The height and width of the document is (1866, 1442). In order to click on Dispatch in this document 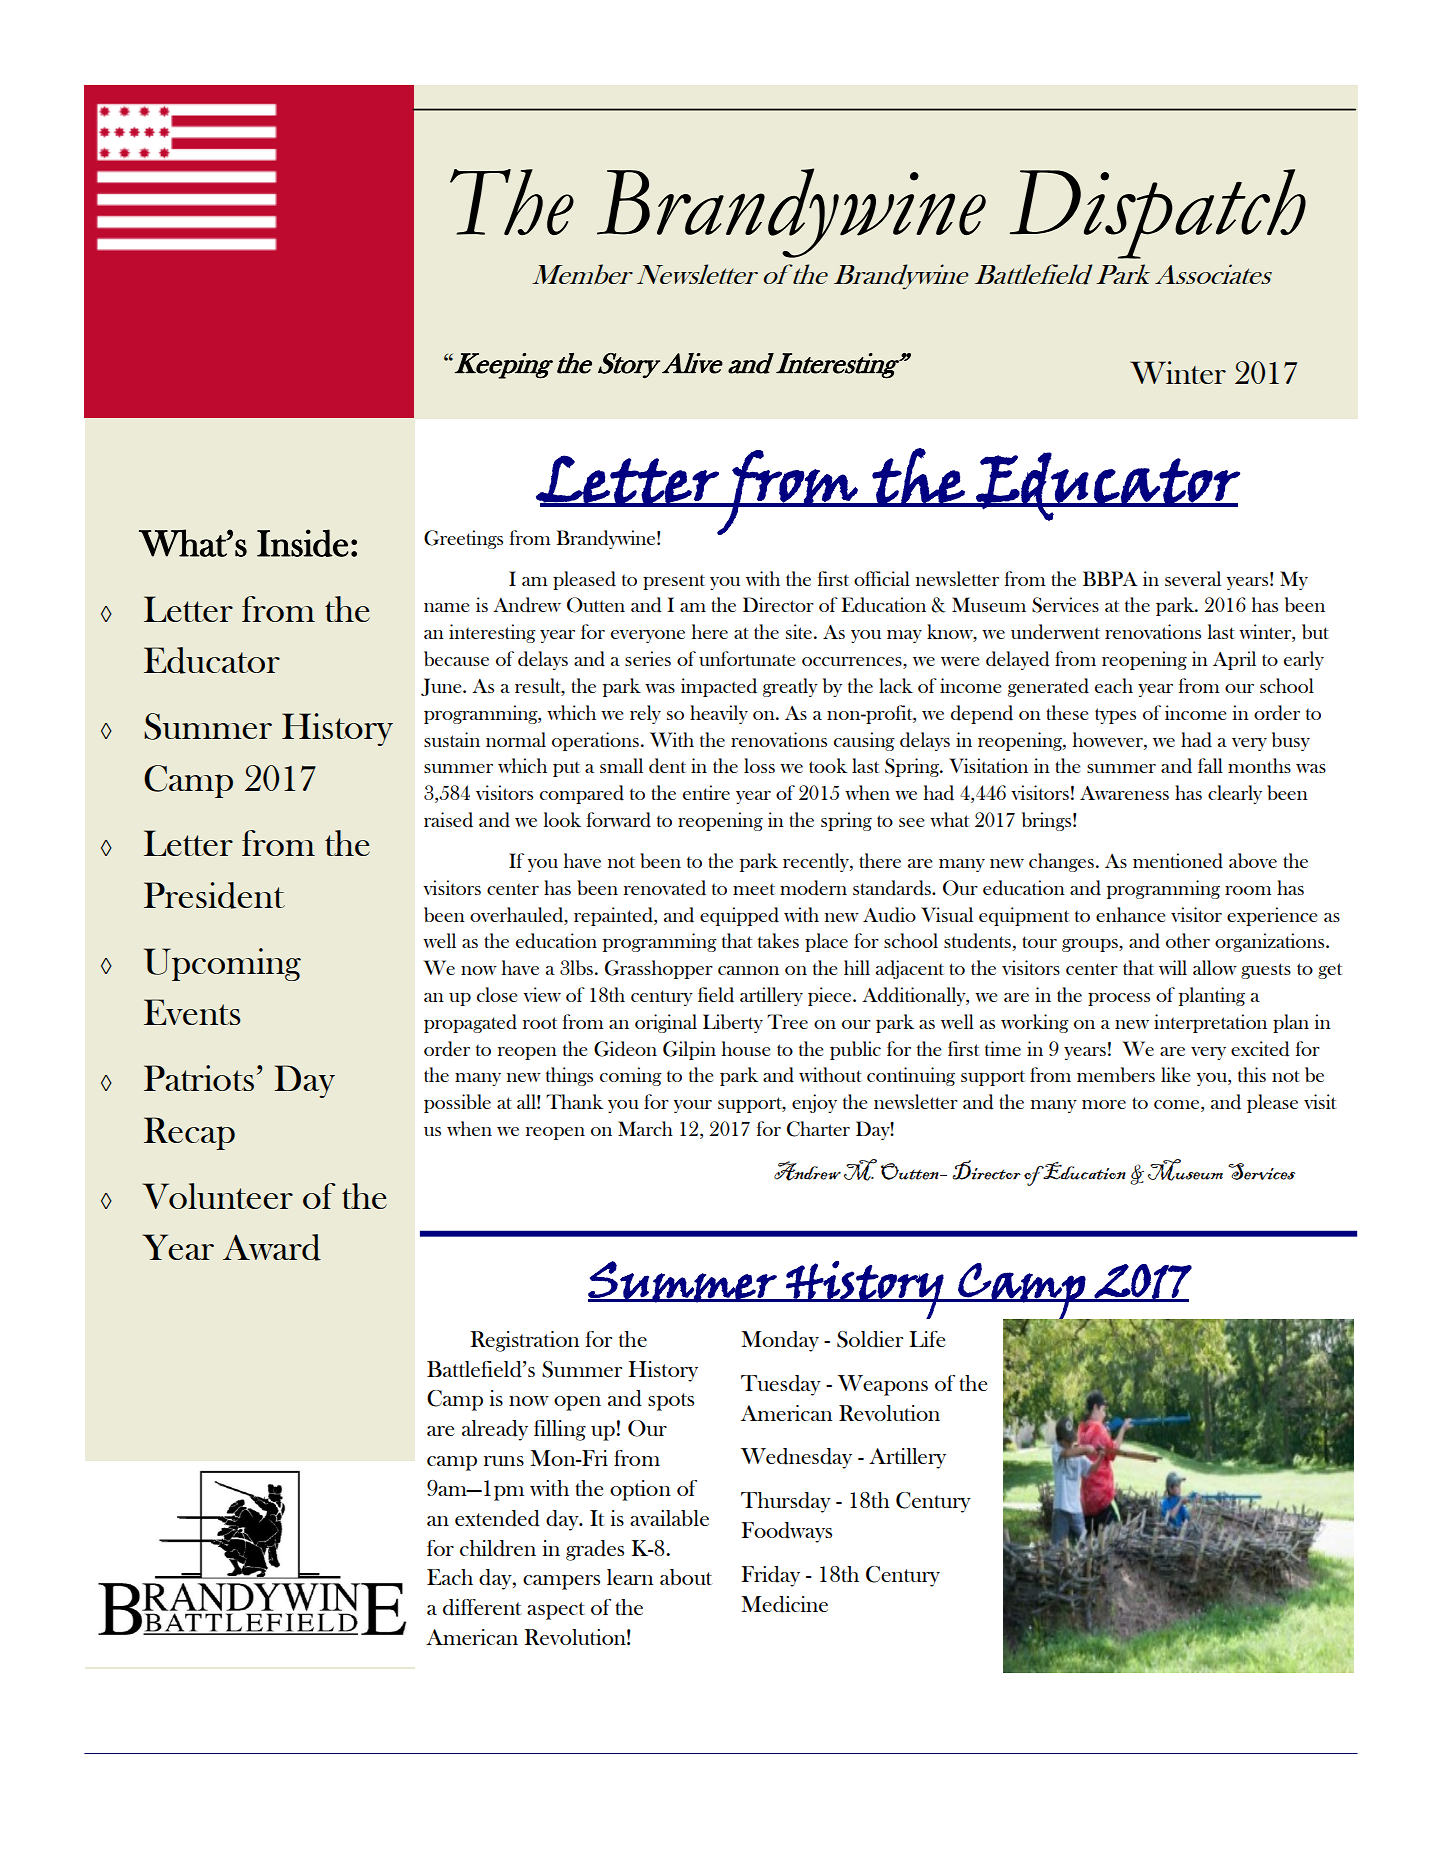, I will do `click(1158, 214)`.
